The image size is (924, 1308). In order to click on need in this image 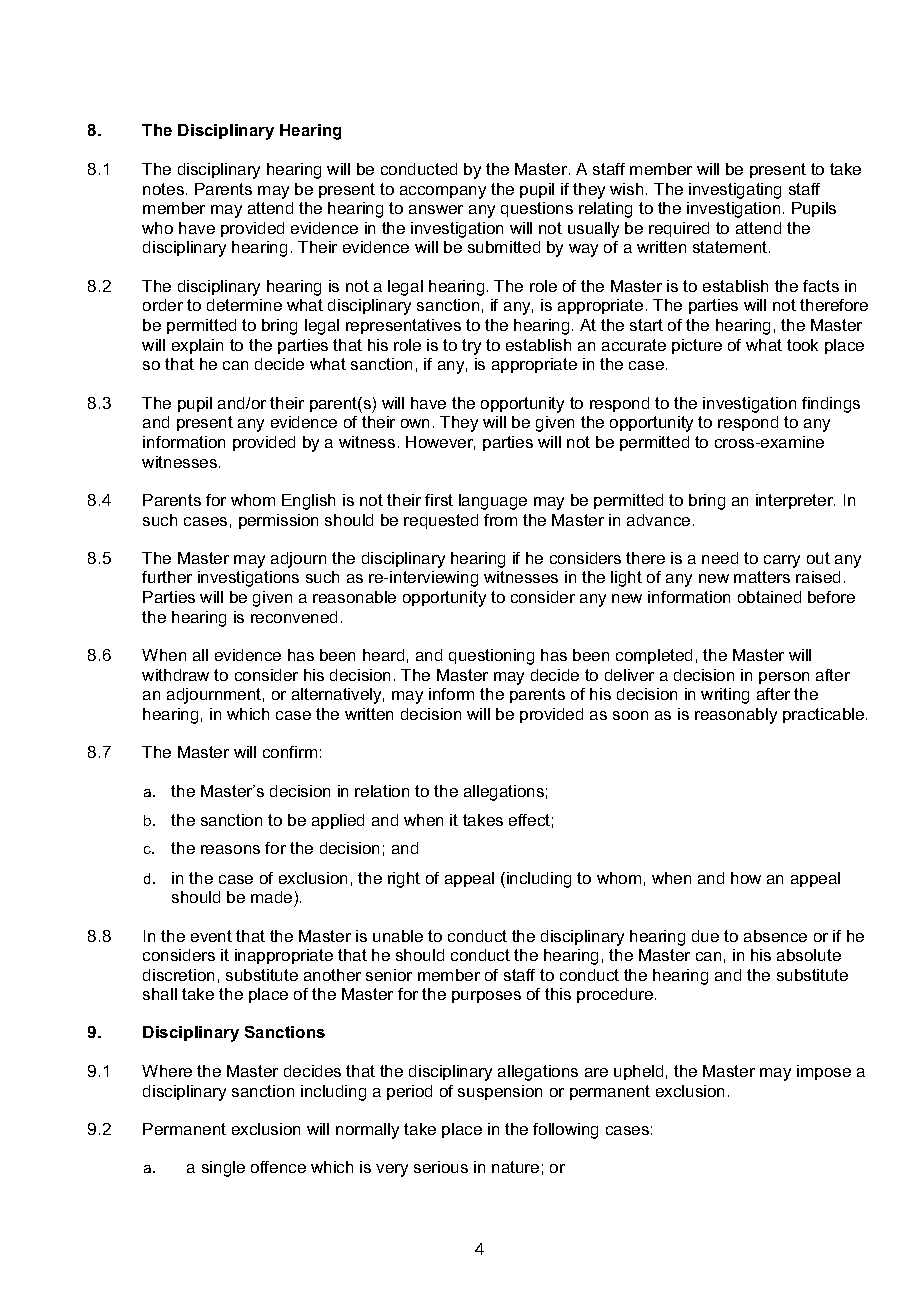, I will do `click(720, 558)`.
